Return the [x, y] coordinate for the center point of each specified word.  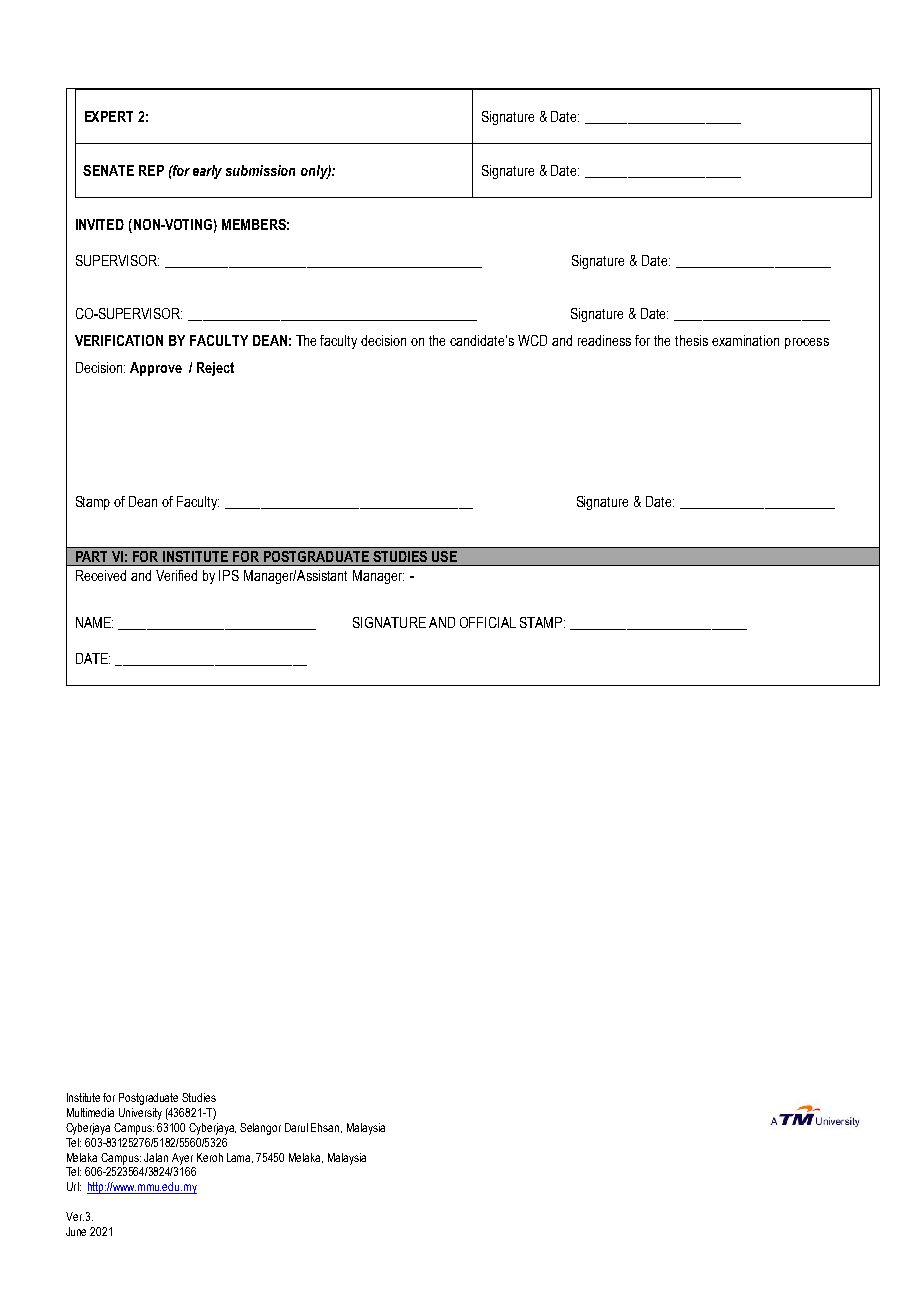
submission [260, 170]
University [140, 1114]
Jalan [156, 1157]
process [807, 343]
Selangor [260, 1129]
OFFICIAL [488, 622]
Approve [156, 369]
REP [151, 170]
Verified [176, 575]
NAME [94, 622]
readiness [604, 340]
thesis [691, 340]
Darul [296, 1127]
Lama [240, 1158]
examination [745, 340]
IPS [229, 575]
